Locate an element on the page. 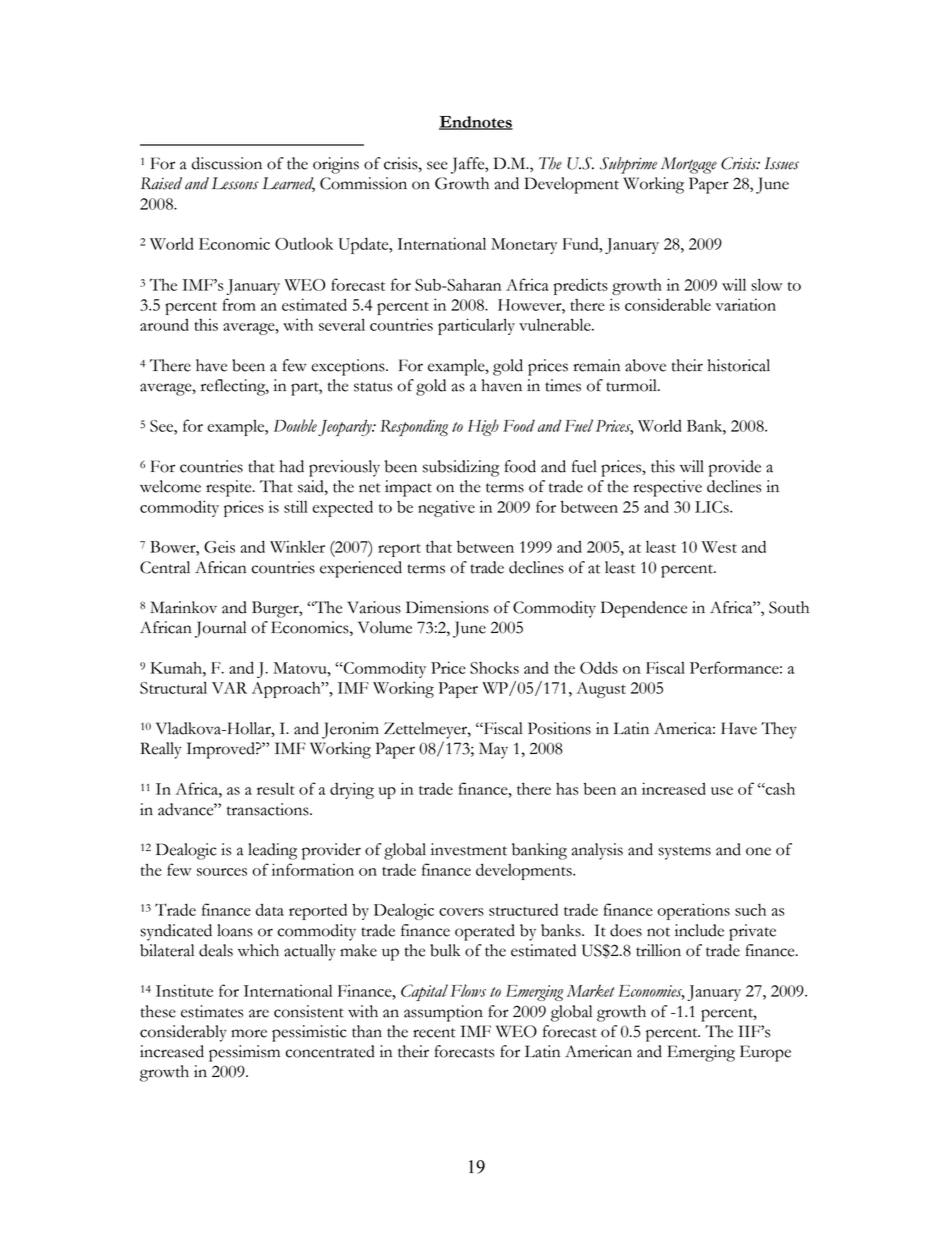 Image resolution: width=952 pixels, height=1233 pixels. Dimensions is located at coordinates (447, 607).
